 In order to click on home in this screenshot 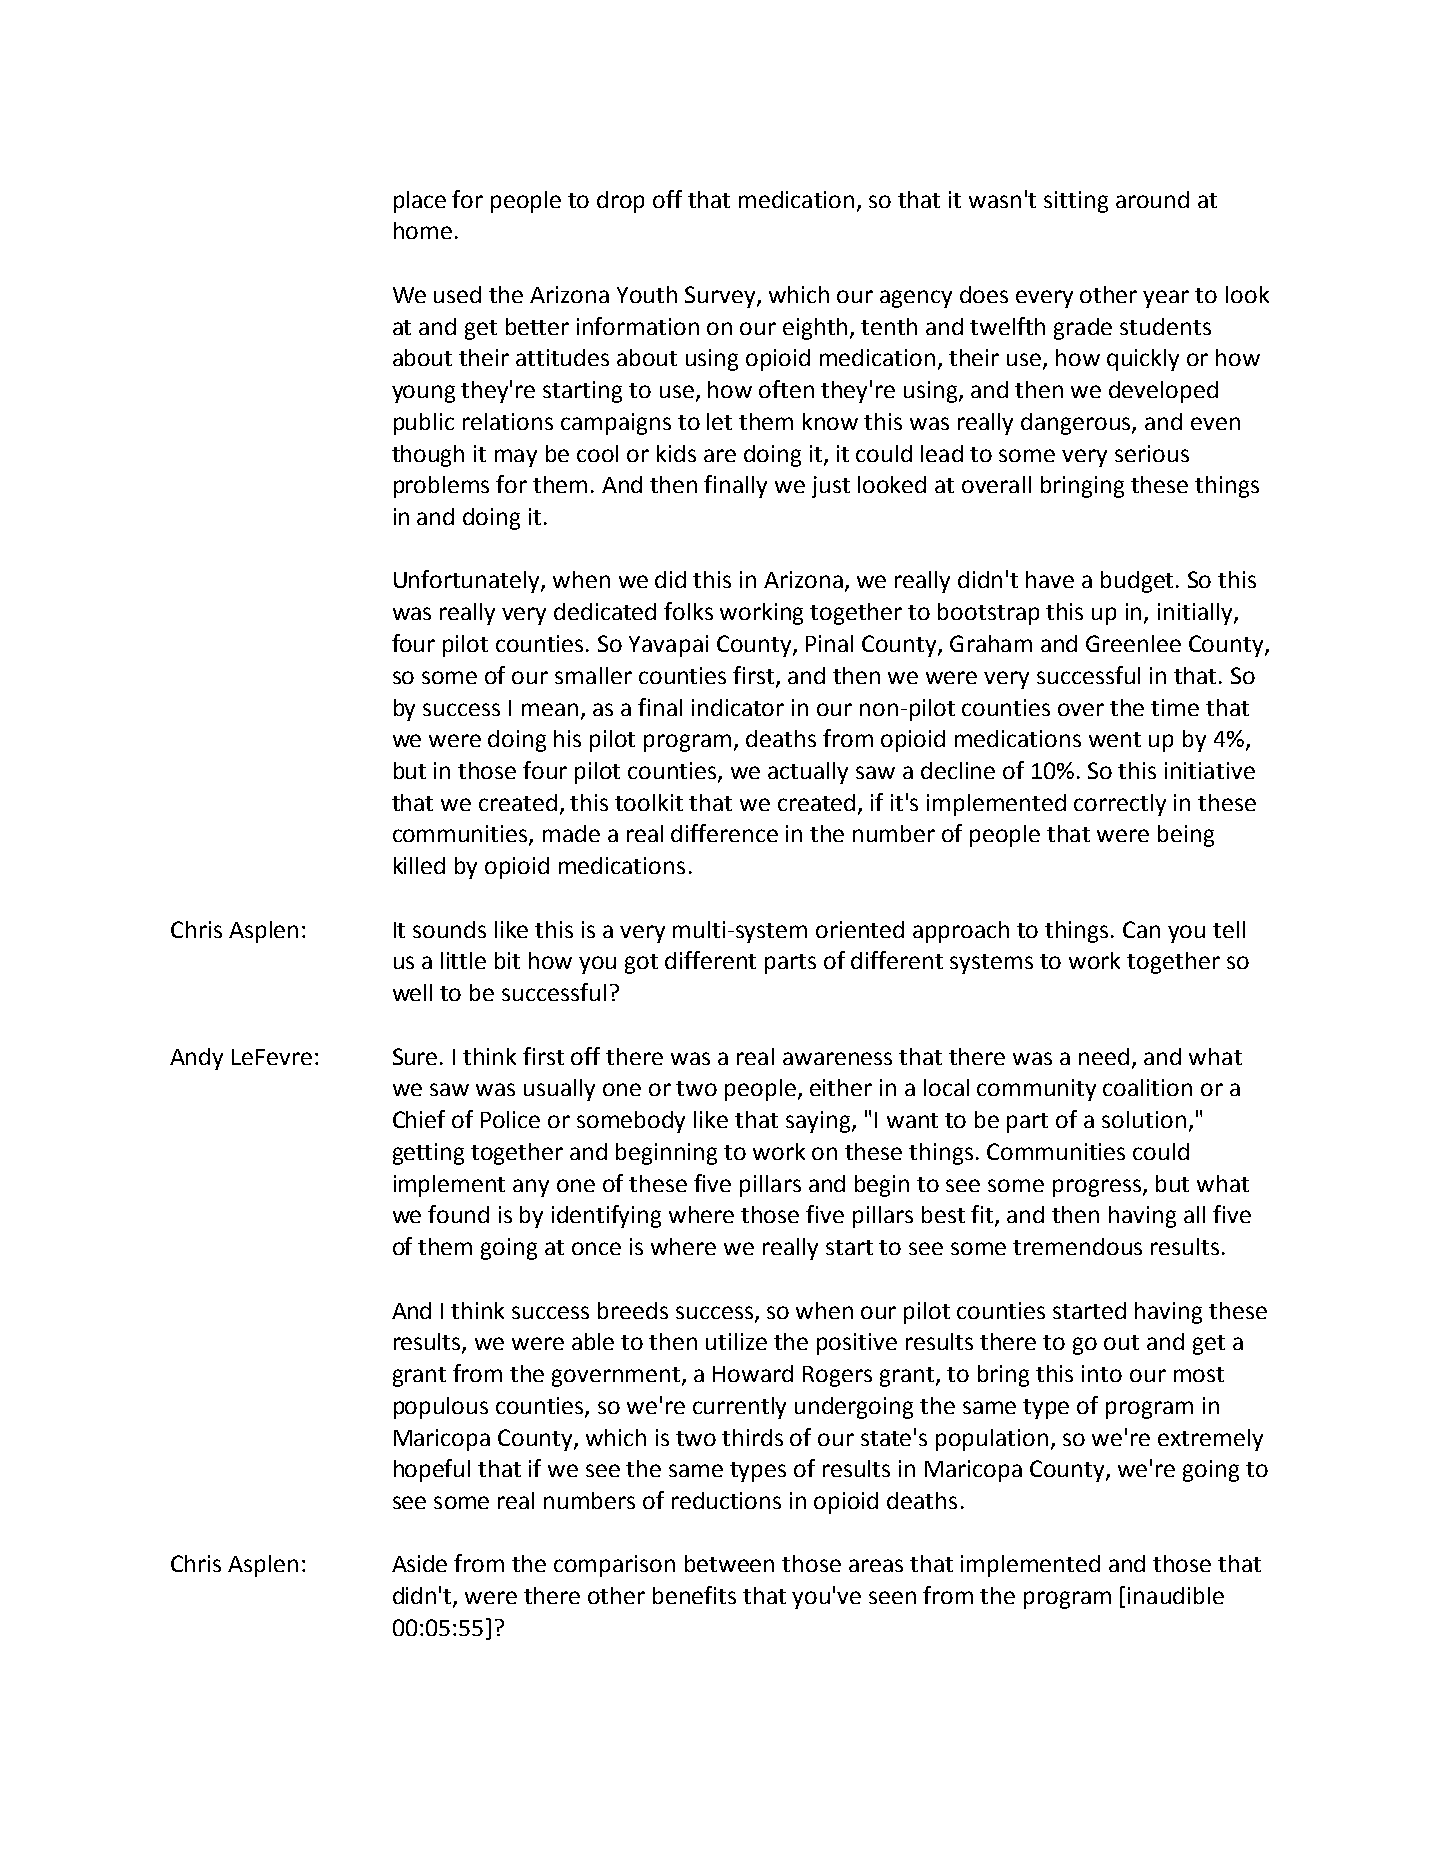, I will do `click(423, 230)`.
